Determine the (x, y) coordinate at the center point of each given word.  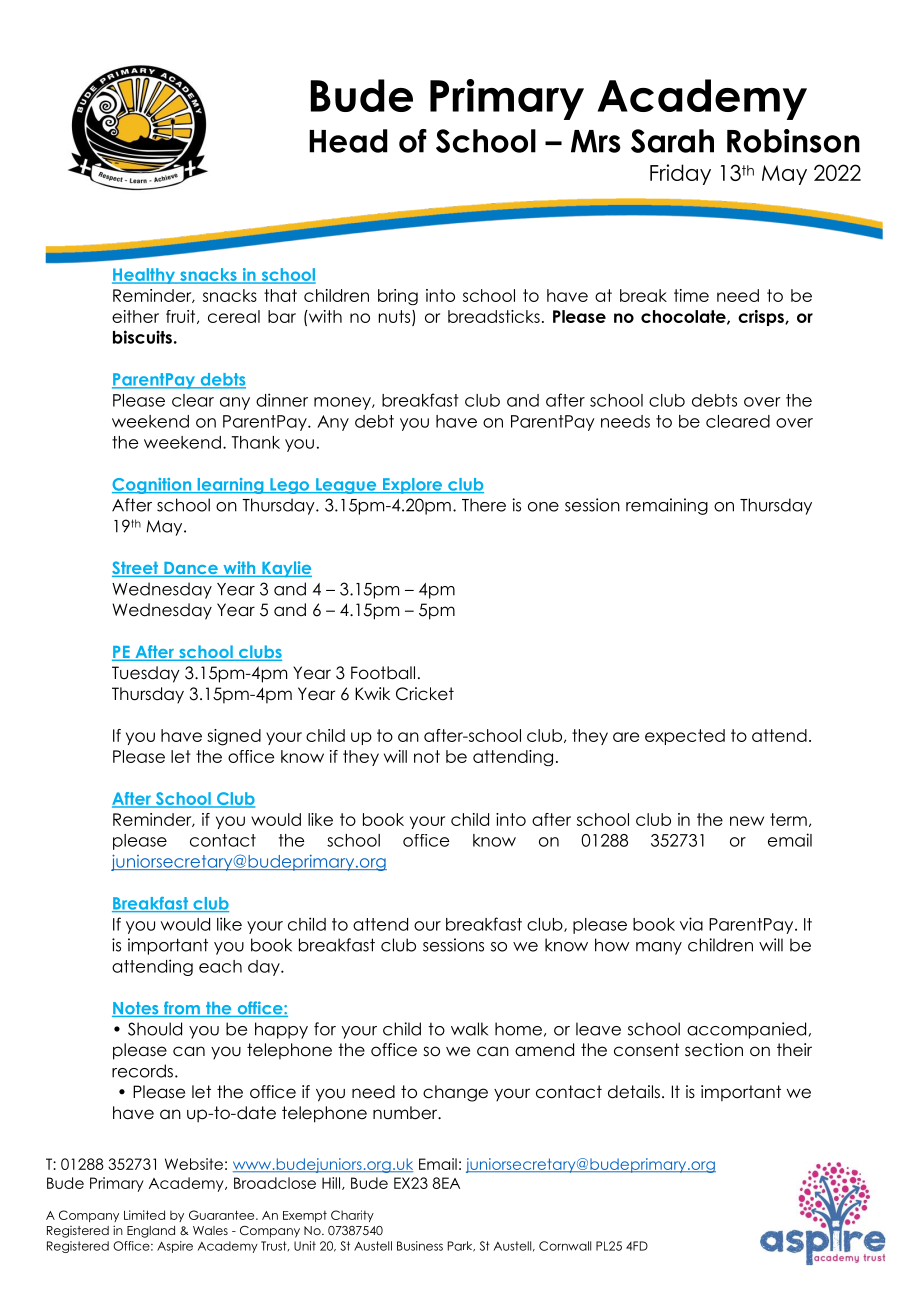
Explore (412, 486)
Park (461, 1246)
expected (685, 737)
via (691, 924)
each (220, 966)
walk (469, 1029)
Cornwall (565, 1246)
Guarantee (223, 1215)
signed (234, 737)
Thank (256, 442)
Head (348, 141)
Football (383, 673)
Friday (680, 174)
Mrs (596, 141)
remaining (667, 506)
